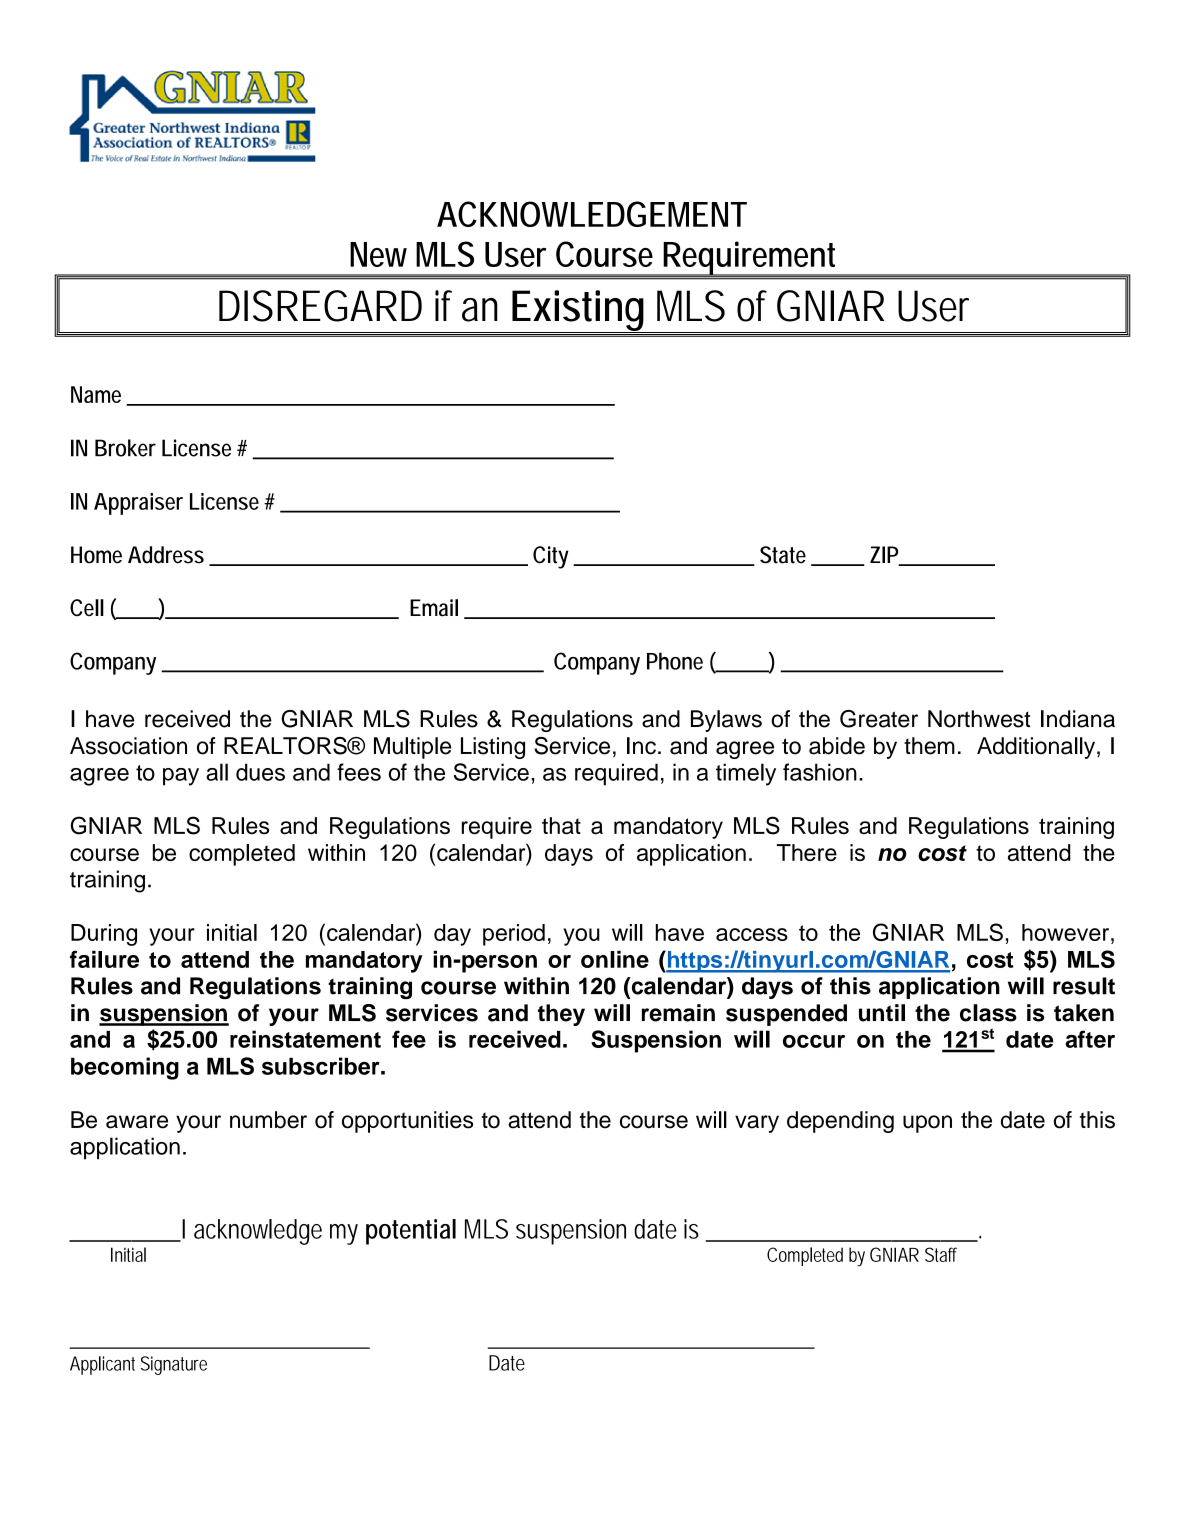  Describe the element at coordinates (580, 311) in the image. I see `Existing` at that location.
